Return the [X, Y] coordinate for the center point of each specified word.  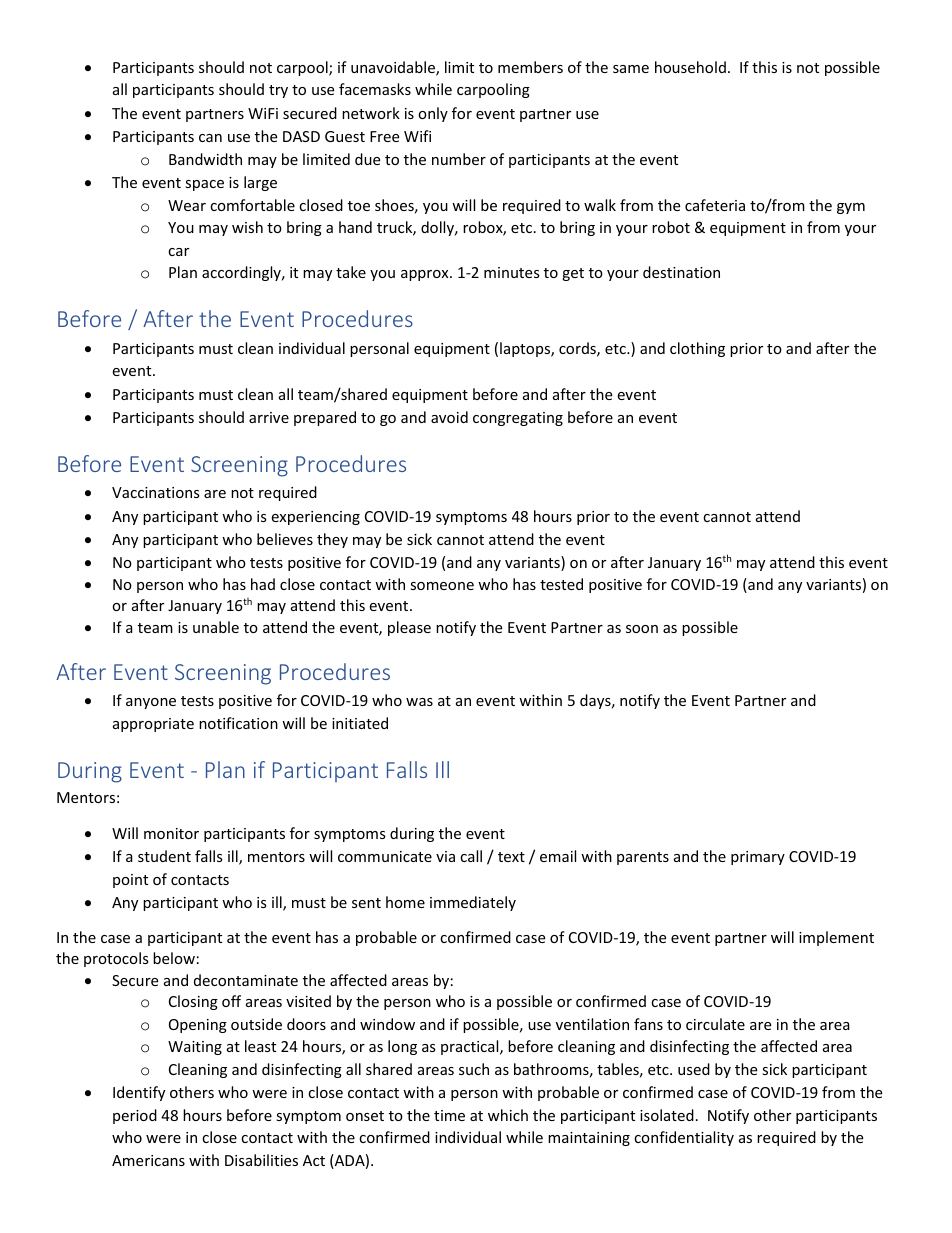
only [433, 114]
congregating [518, 419]
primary [758, 858]
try [278, 91]
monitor [171, 833]
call [471, 856]
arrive [269, 417]
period [135, 1116]
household [690, 67]
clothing [697, 349]
